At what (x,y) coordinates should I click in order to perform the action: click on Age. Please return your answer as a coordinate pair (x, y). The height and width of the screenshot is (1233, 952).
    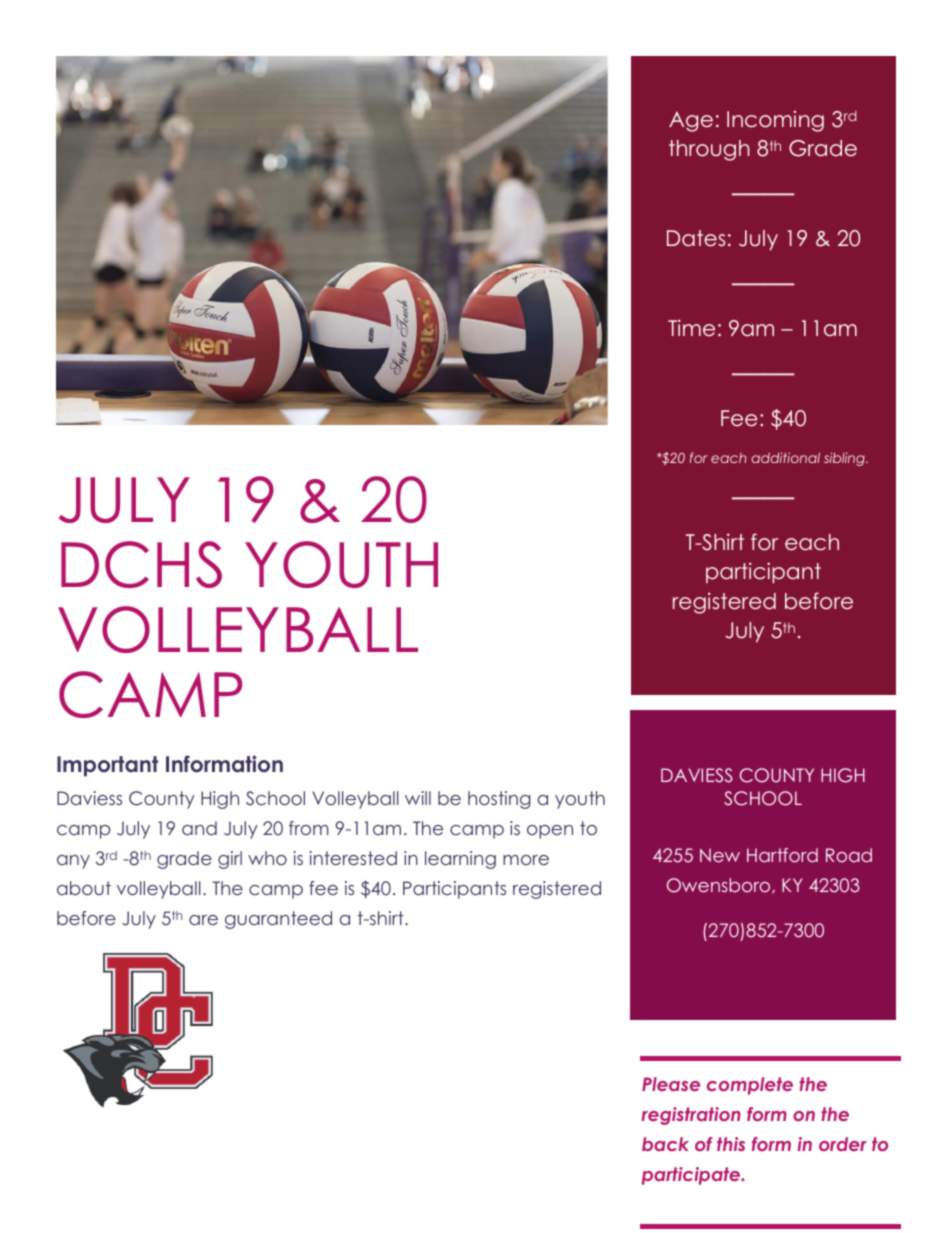
    Looking at the image, I should click on (691, 121).
